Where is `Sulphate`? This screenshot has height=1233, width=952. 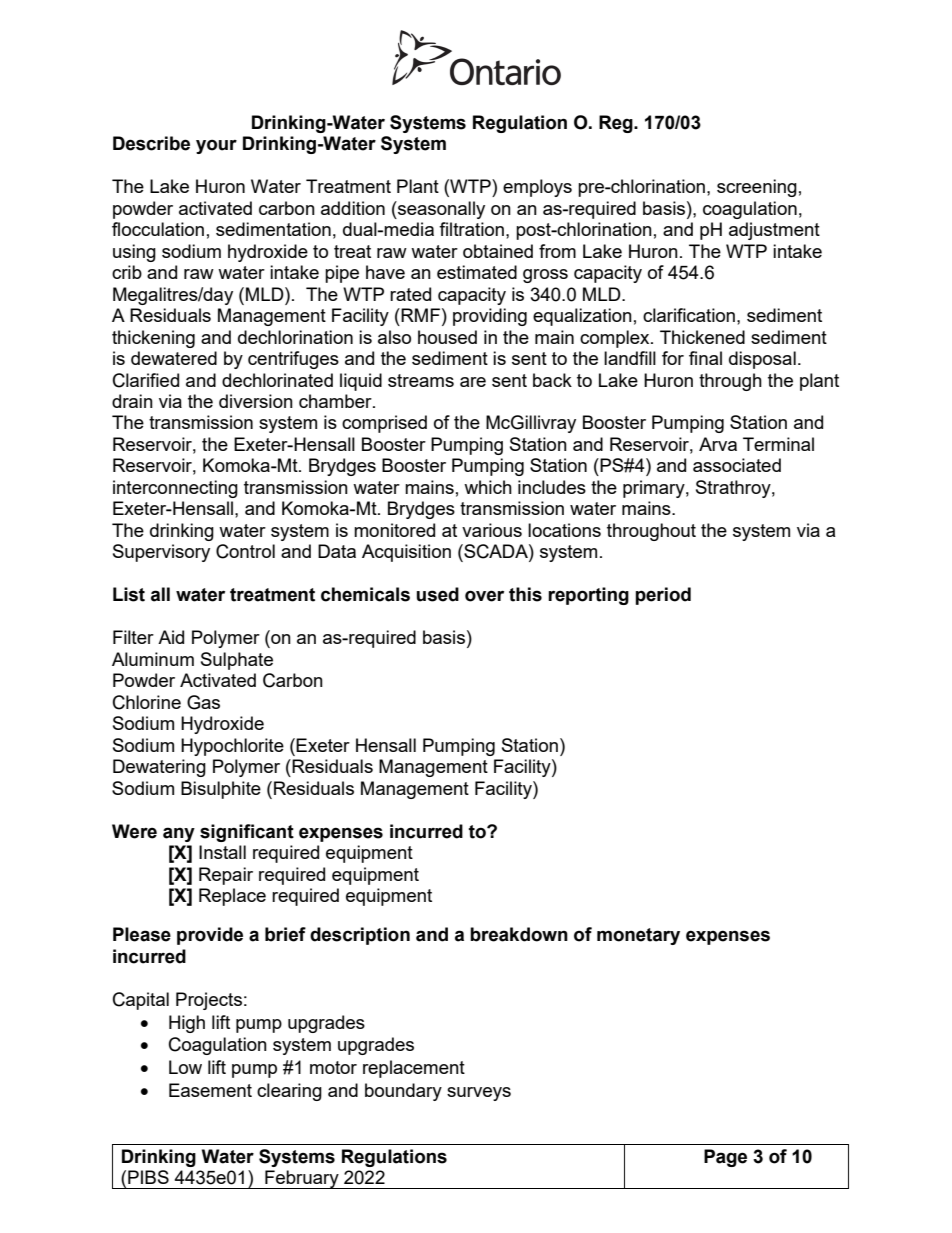 Sulphate is located at coordinates (237, 661).
